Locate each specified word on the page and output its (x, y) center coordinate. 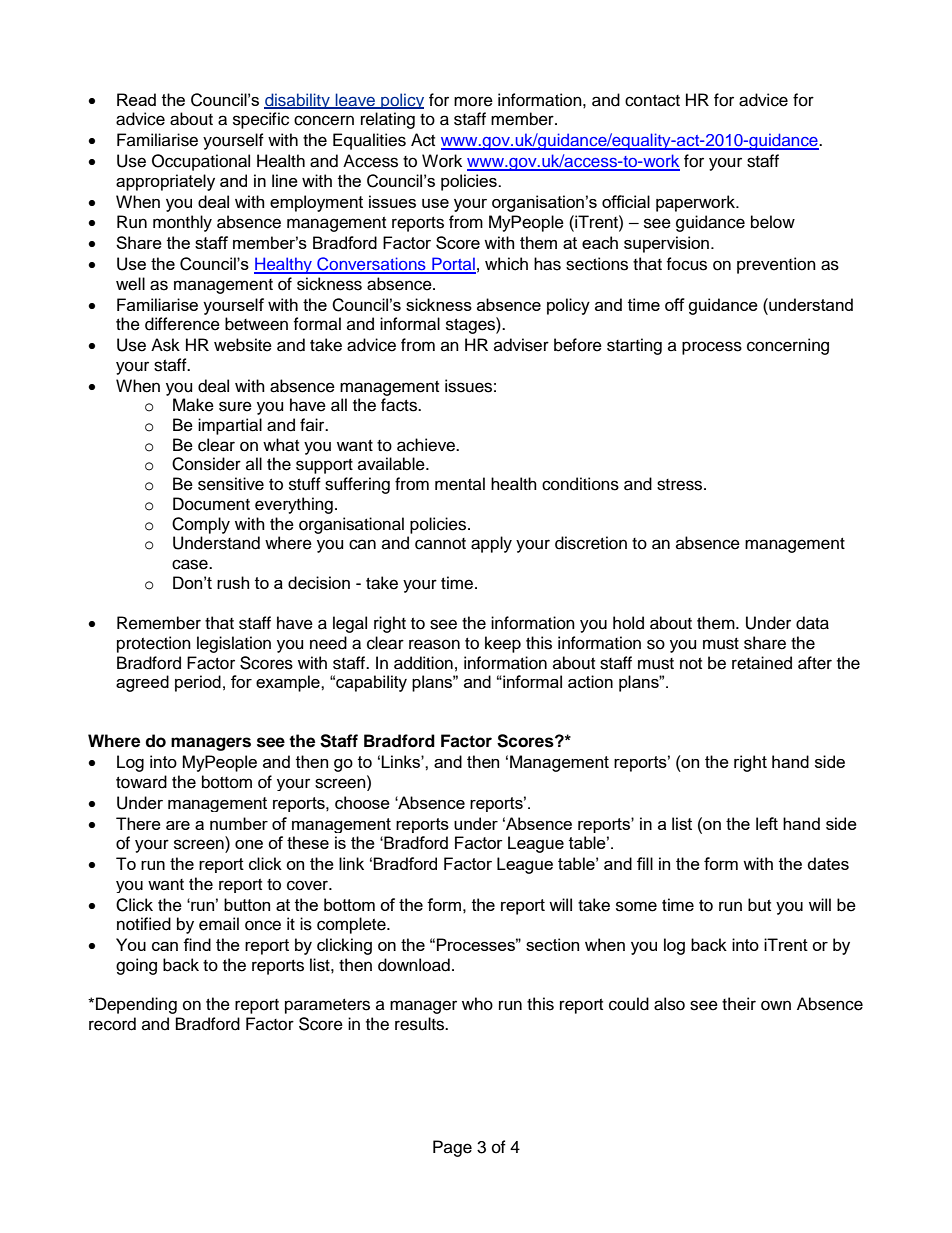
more (473, 101)
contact (652, 101)
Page (452, 1148)
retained (762, 663)
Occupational (201, 162)
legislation (234, 644)
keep (503, 644)
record (112, 1024)
